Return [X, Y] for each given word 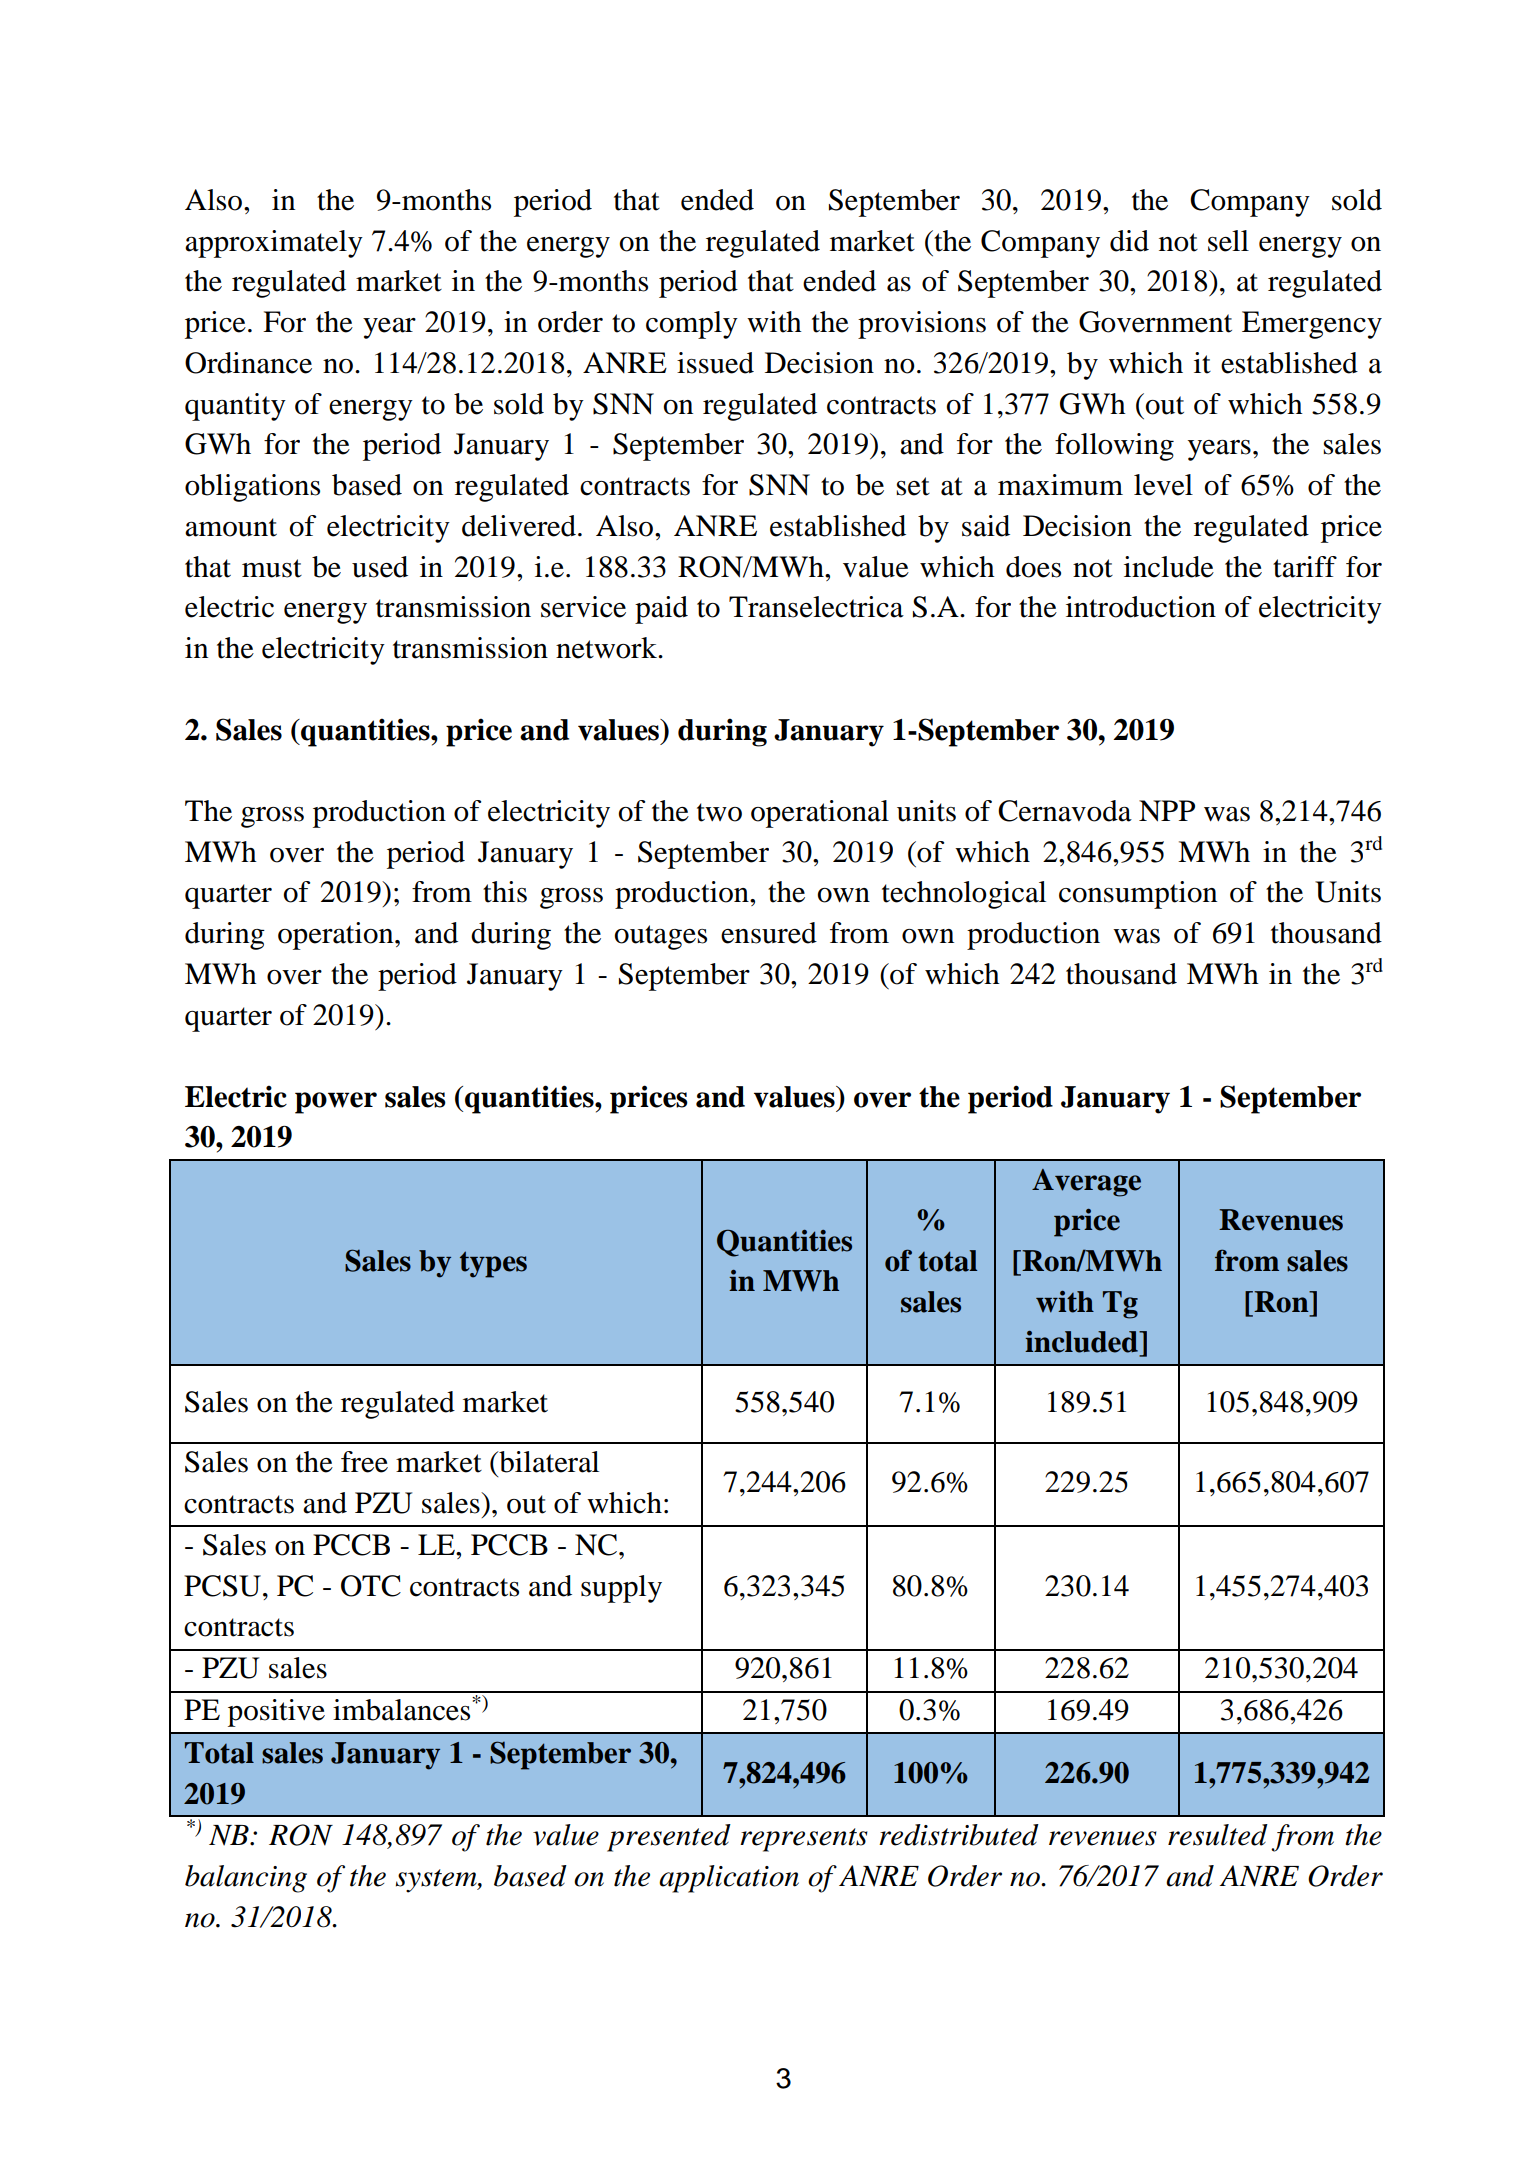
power [336, 1103]
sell [1228, 241]
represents [804, 1840]
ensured [769, 933]
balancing [246, 1879]
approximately [274, 244]
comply [692, 325]
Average [1086, 1183]
